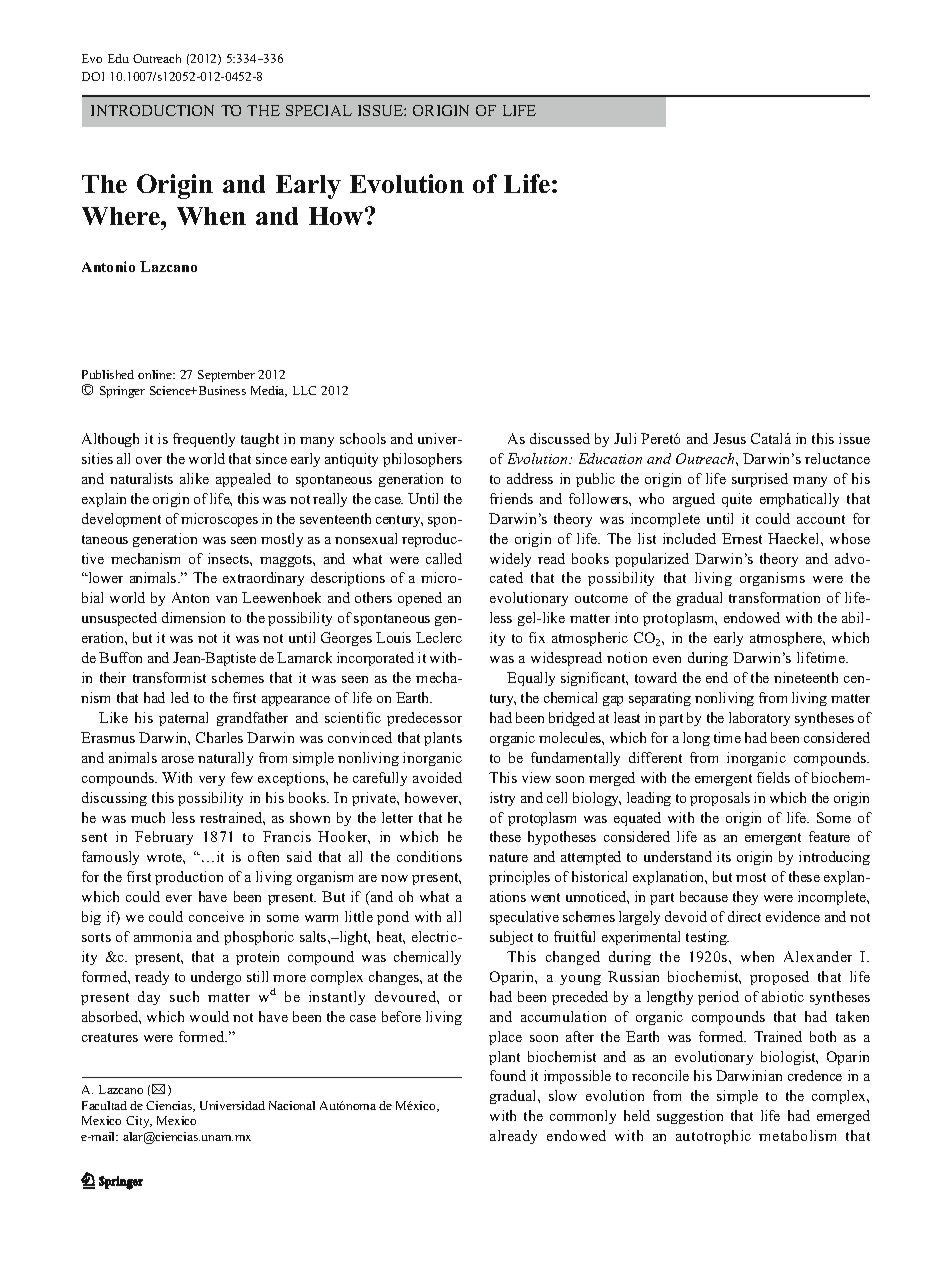  What do you see at coordinates (152, 110) in the screenshot?
I see `INTRODUCTION` at bounding box center [152, 110].
